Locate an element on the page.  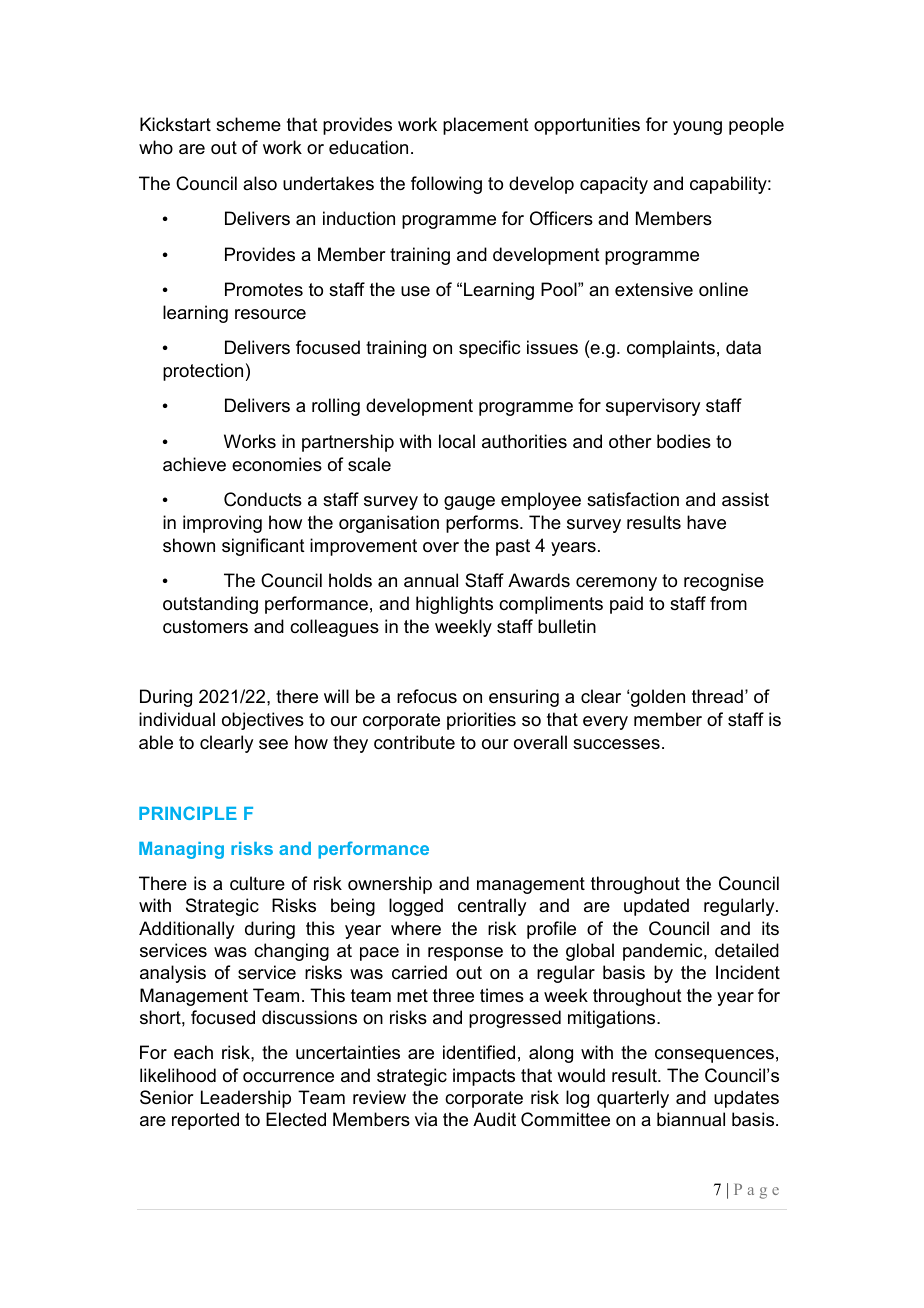
Leadership is located at coordinates (246, 1099).
